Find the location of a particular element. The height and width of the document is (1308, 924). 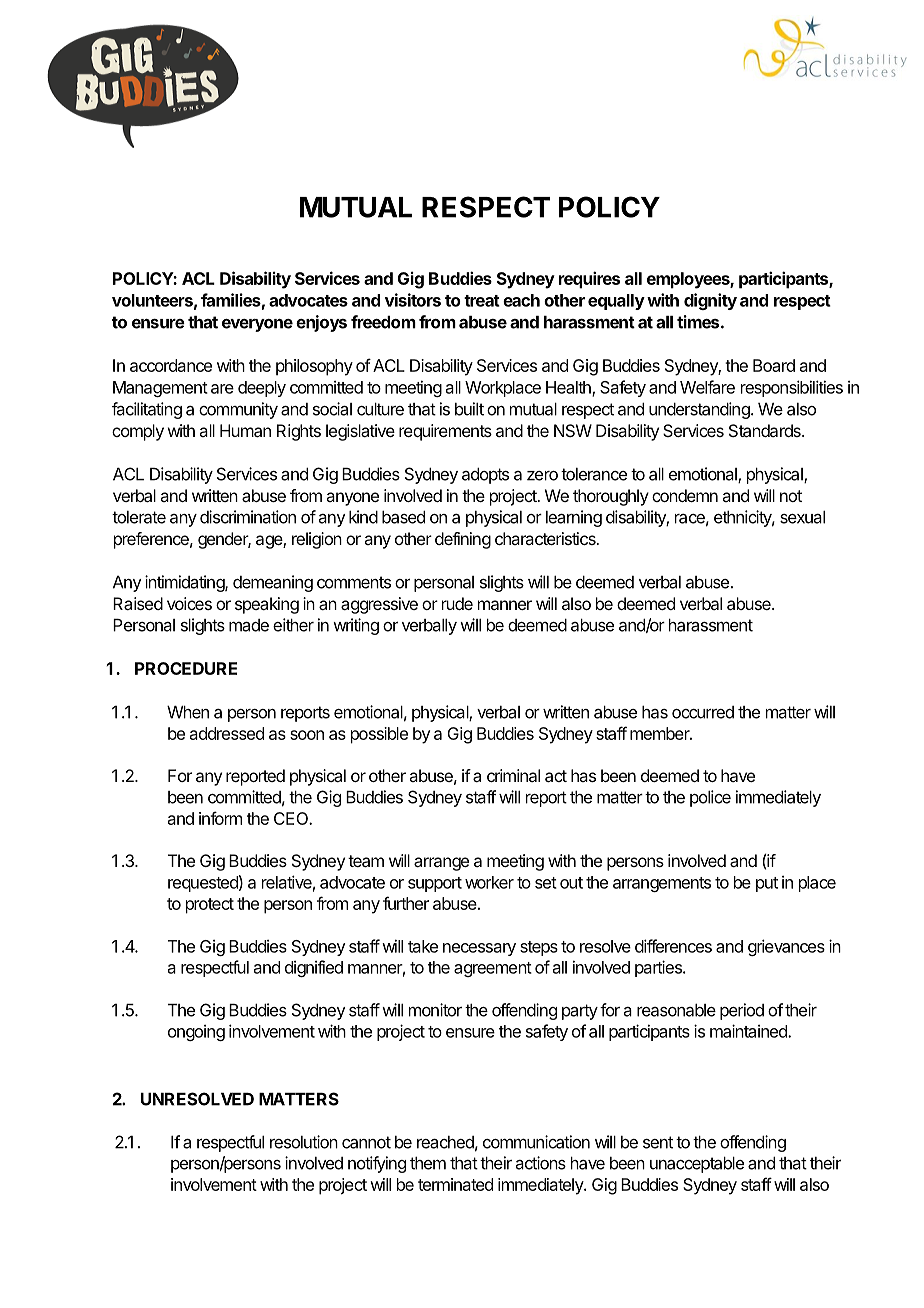

dignity is located at coordinates (710, 301).
